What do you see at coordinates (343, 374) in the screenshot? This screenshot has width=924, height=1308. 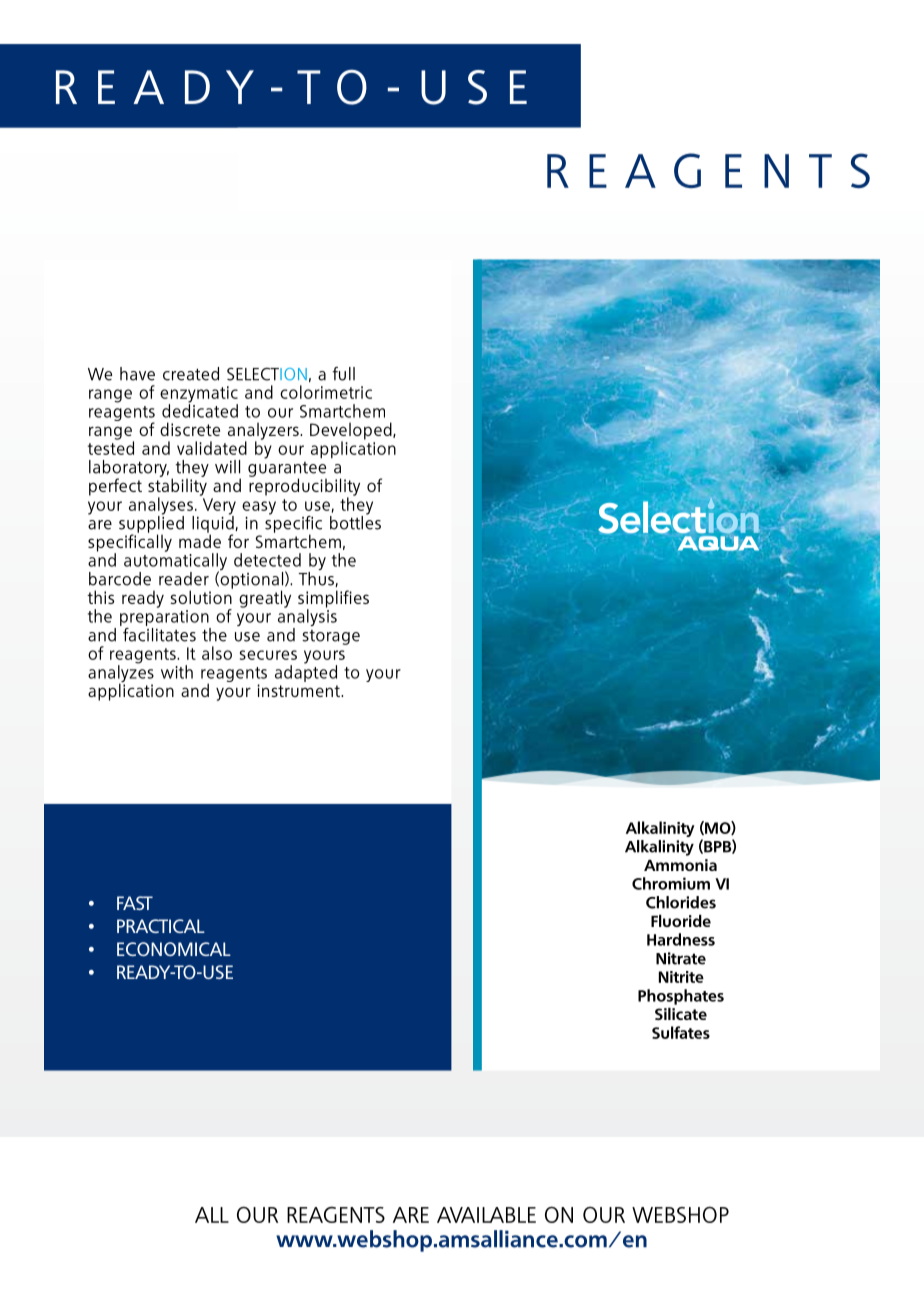 I see `full` at bounding box center [343, 374].
